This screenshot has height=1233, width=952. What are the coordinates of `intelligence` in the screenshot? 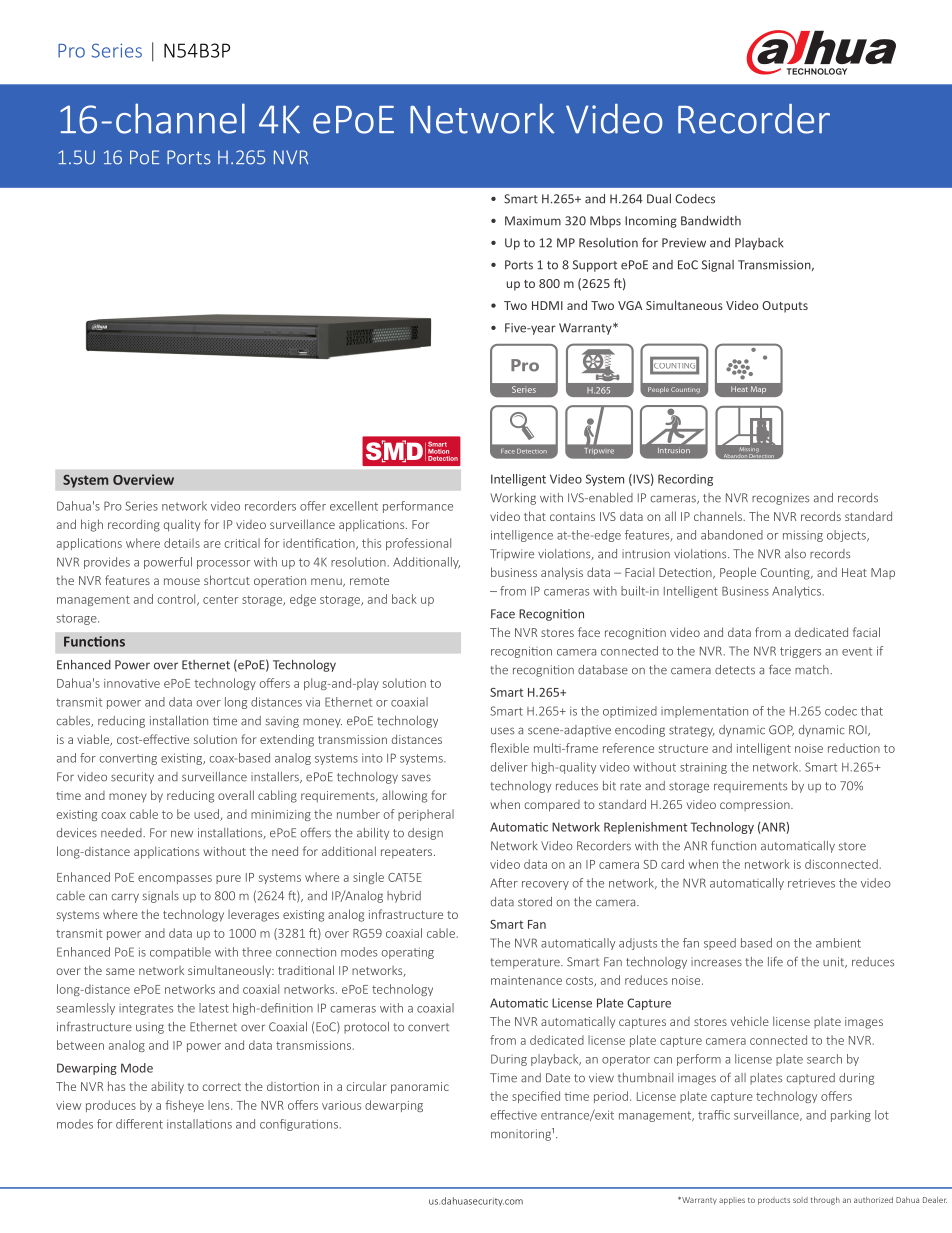 It's located at (522, 536).
